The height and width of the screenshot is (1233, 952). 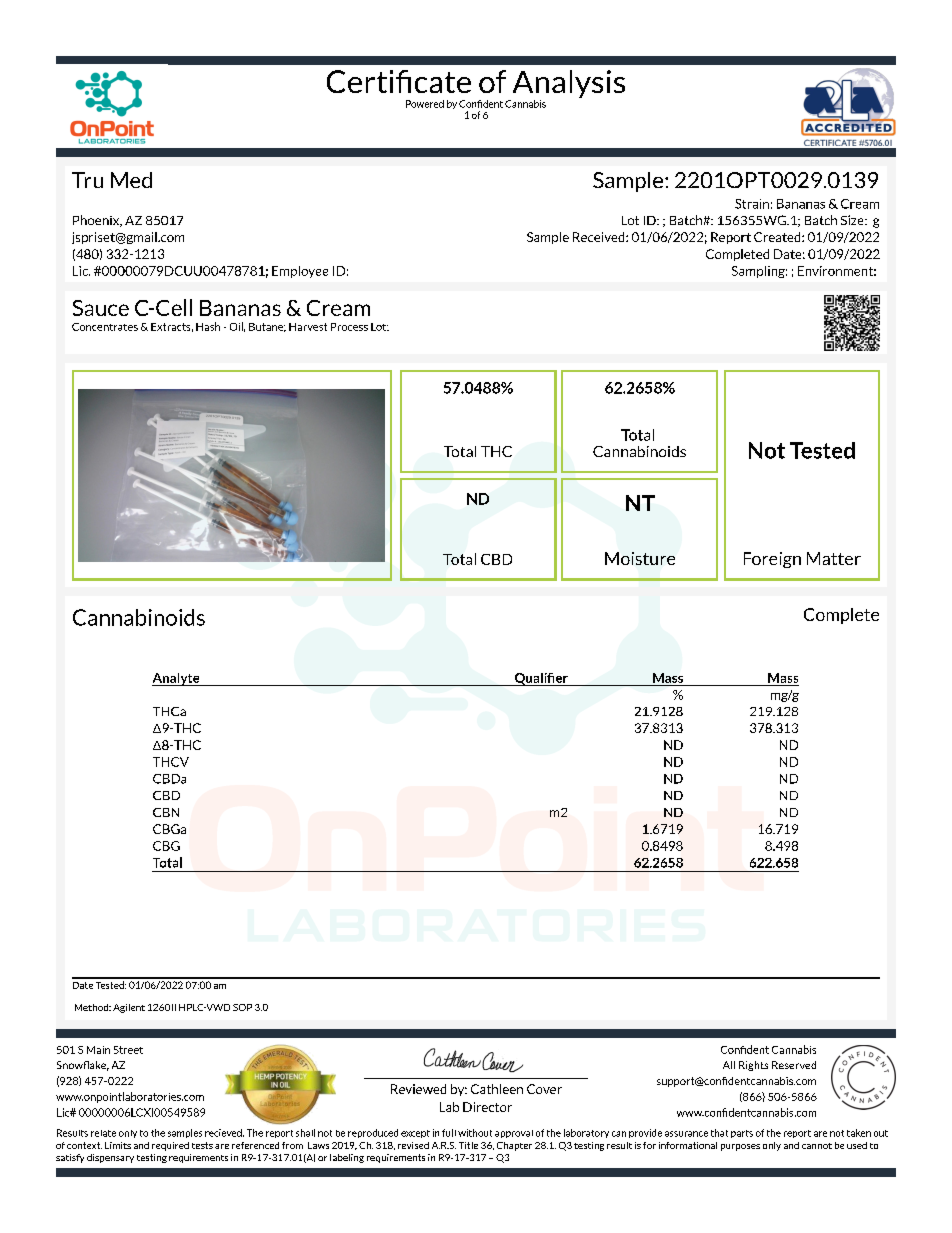 I want to click on Moisture, so click(x=640, y=558).
